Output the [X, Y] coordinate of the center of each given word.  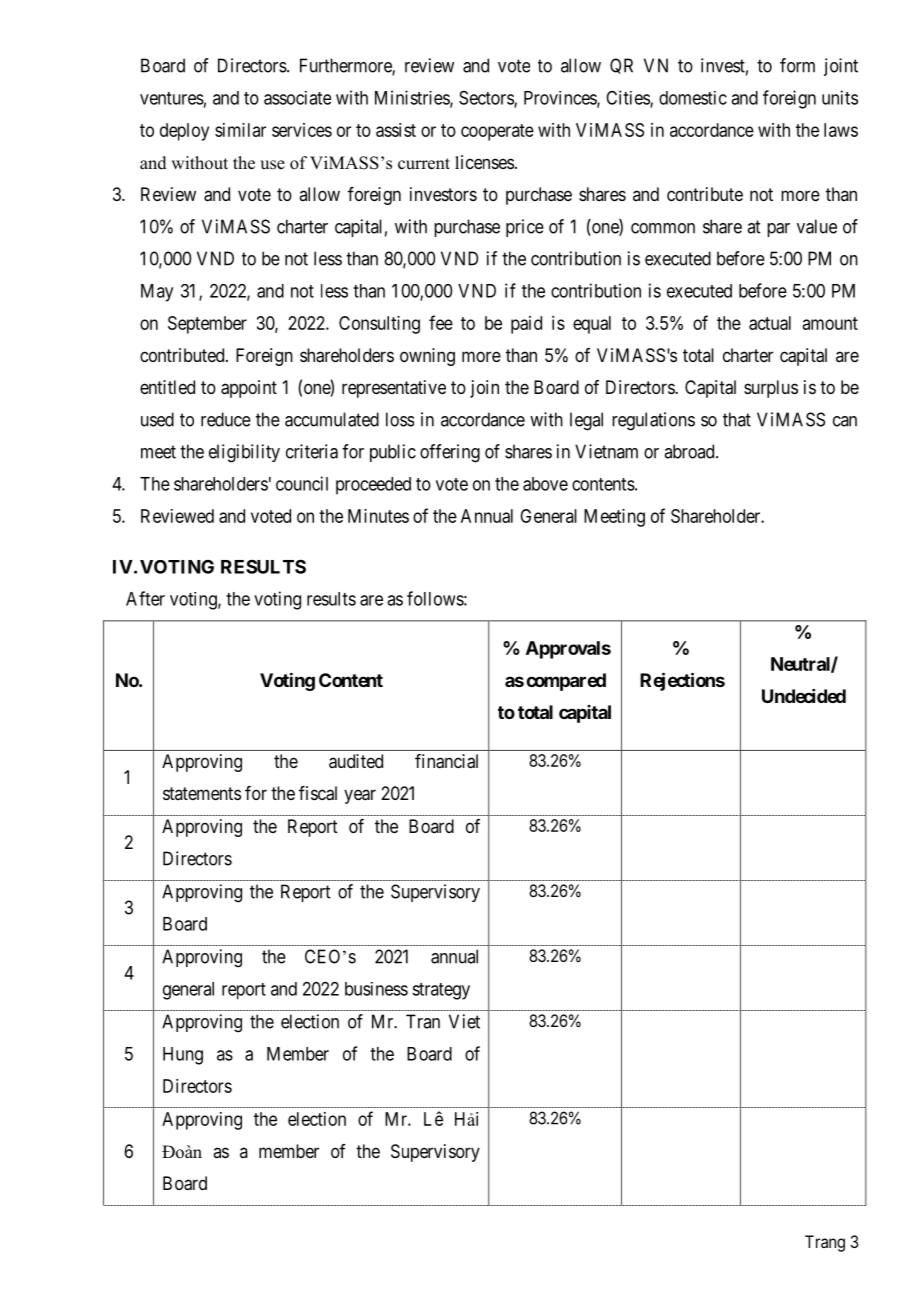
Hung [183, 1056]
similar [240, 130]
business [376, 989]
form [797, 65]
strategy [441, 991]
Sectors [487, 99]
